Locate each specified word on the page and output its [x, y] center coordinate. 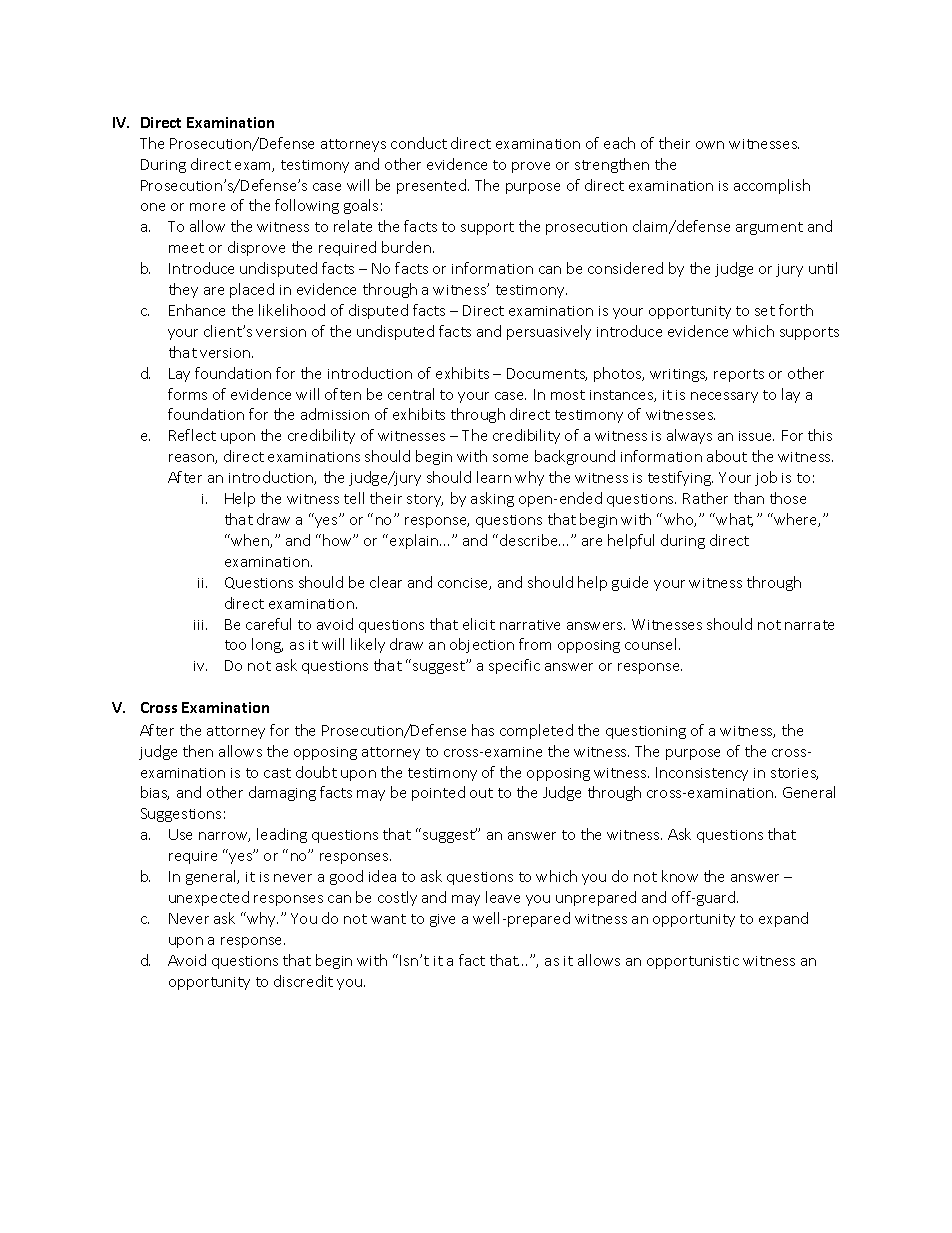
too [235, 645]
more [207, 207]
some [510, 458]
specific [514, 666]
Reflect [192, 435]
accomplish [772, 186]
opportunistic [693, 962]
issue [756, 436]
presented [431, 186]
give [442, 920]
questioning [646, 732]
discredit [303, 981]
